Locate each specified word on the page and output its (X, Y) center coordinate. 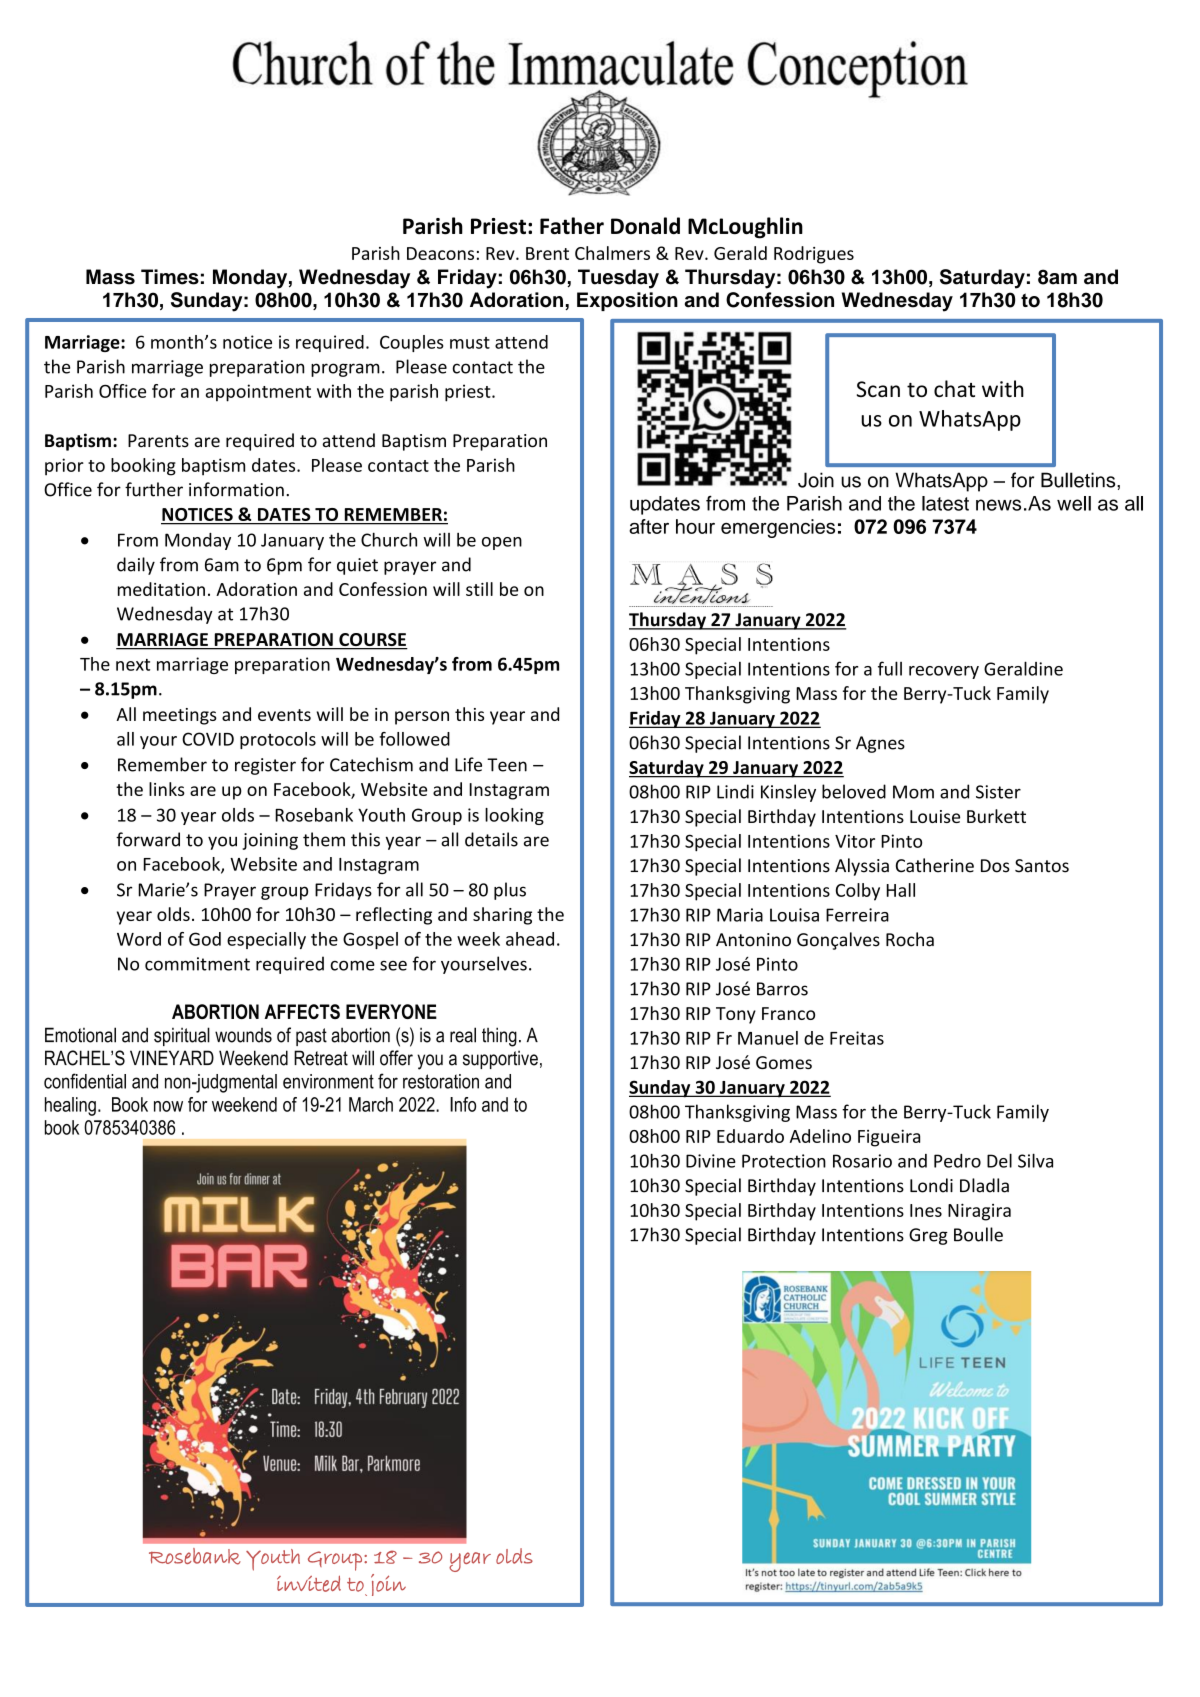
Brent (547, 253)
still (479, 589)
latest (945, 503)
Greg (928, 1236)
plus (510, 891)
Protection (784, 1161)
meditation (161, 589)
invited (309, 1584)
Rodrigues (814, 255)
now (168, 1106)
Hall (900, 890)
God (205, 939)
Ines (926, 1210)
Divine (711, 1161)
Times (170, 277)
